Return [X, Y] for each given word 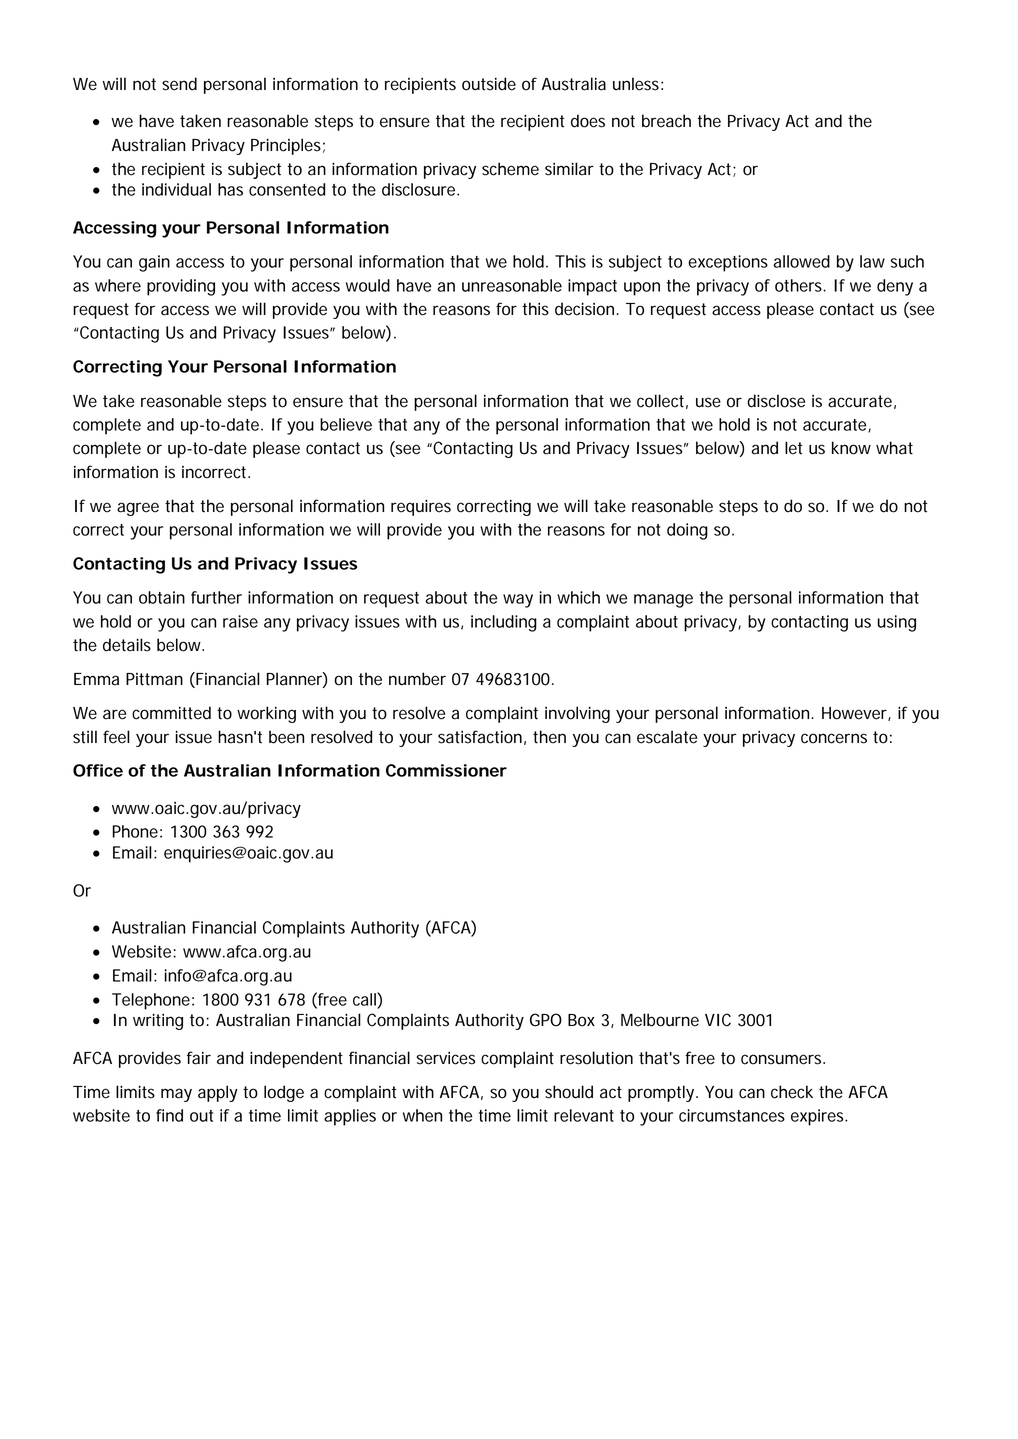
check [792, 1092]
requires [421, 507]
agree [138, 509]
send [179, 84]
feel [116, 737]
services [446, 1058]
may [176, 1095]
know [851, 448]
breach [666, 121]
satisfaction [480, 737]
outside [489, 84]
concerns [834, 738]
